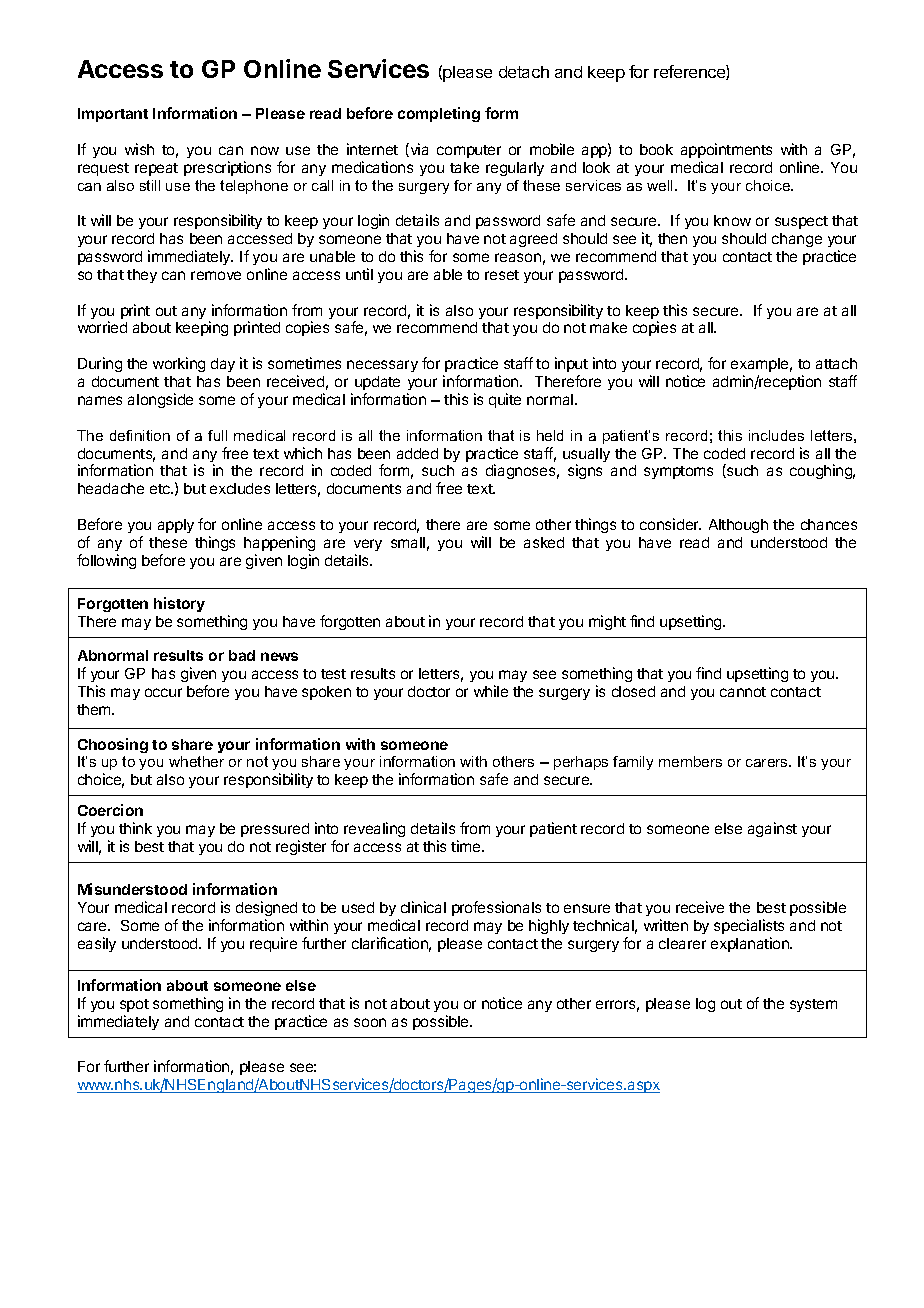  I want to click on apply, so click(176, 526).
